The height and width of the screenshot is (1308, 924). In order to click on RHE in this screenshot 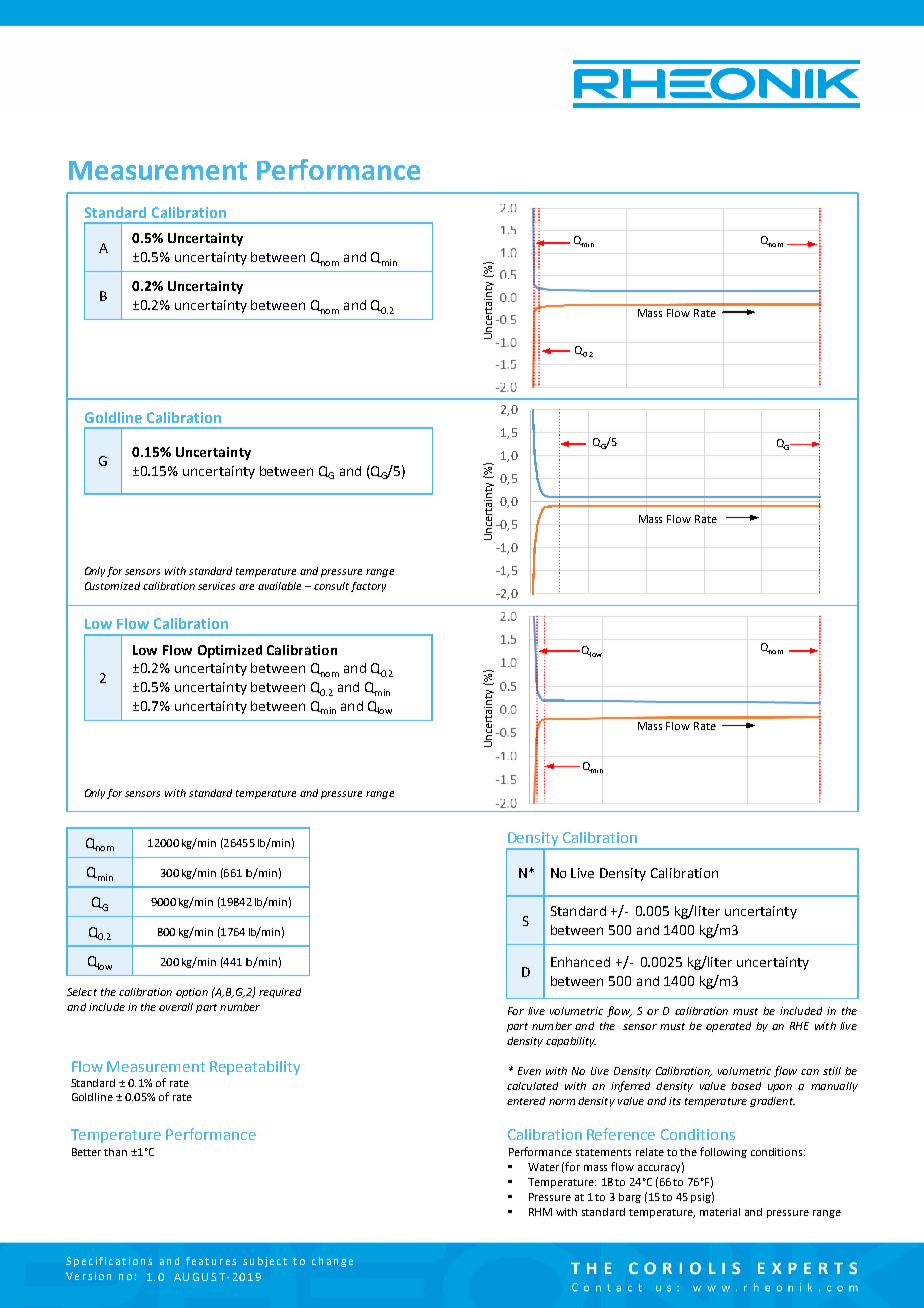, I will do `click(799, 1026)`.
